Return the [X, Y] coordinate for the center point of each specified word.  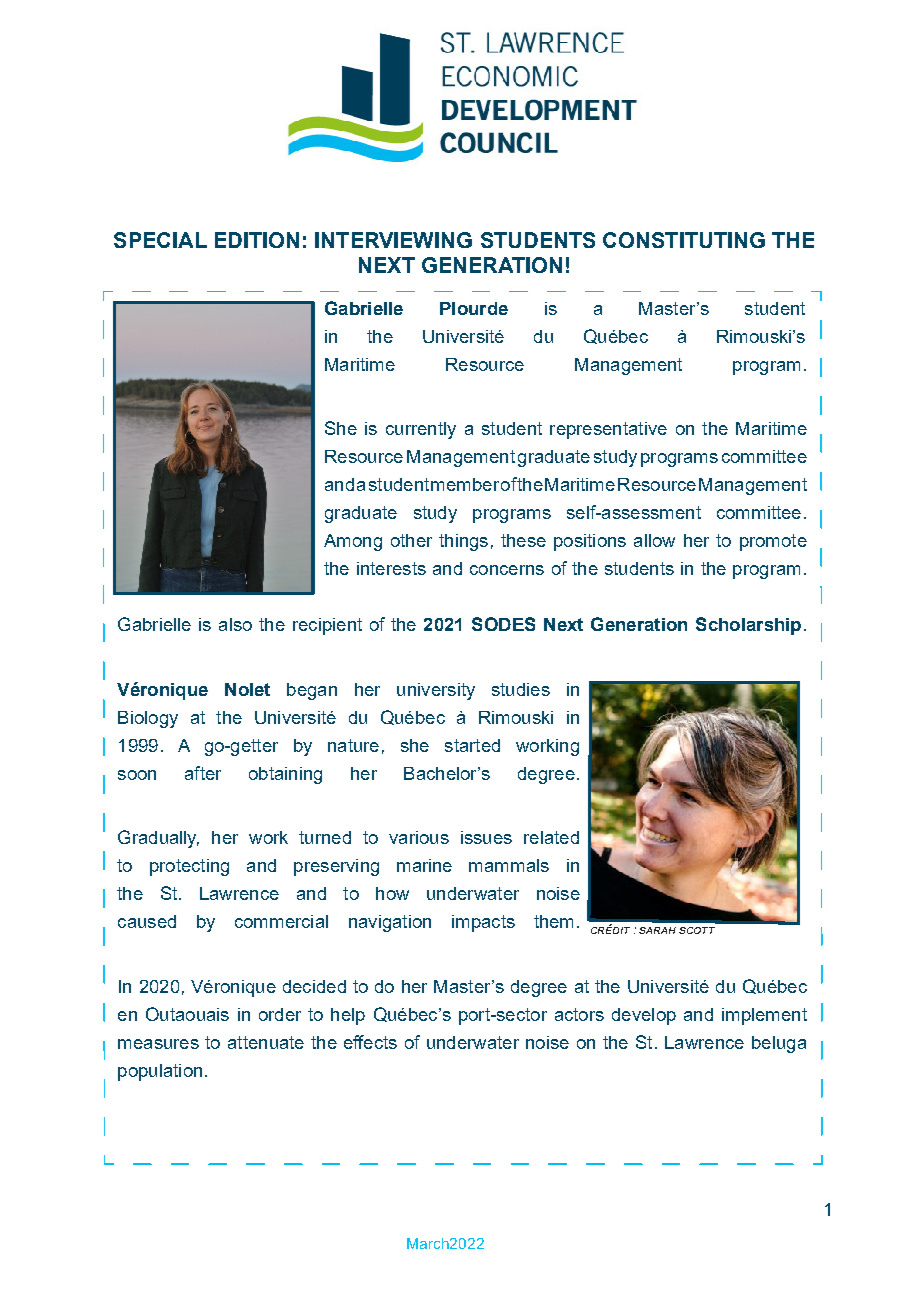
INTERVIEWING [393, 240]
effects [370, 1042]
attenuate [266, 1042]
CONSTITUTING [684, 240]
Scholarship [748, 626]
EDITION [257, 240]
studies [521, 689]
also [235, 624]
